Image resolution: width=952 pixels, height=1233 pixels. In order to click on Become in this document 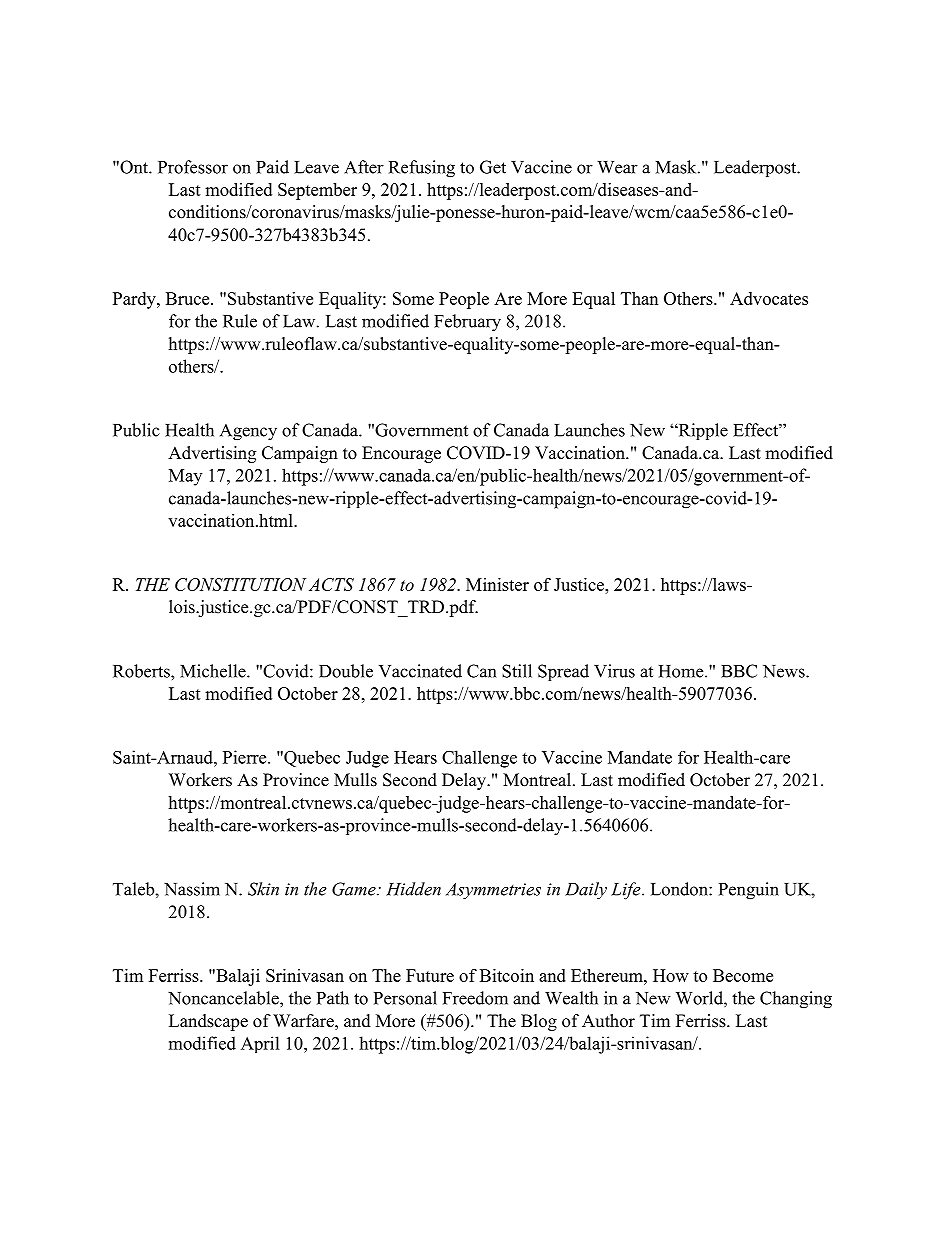, I will do `click(743, 975)`.
